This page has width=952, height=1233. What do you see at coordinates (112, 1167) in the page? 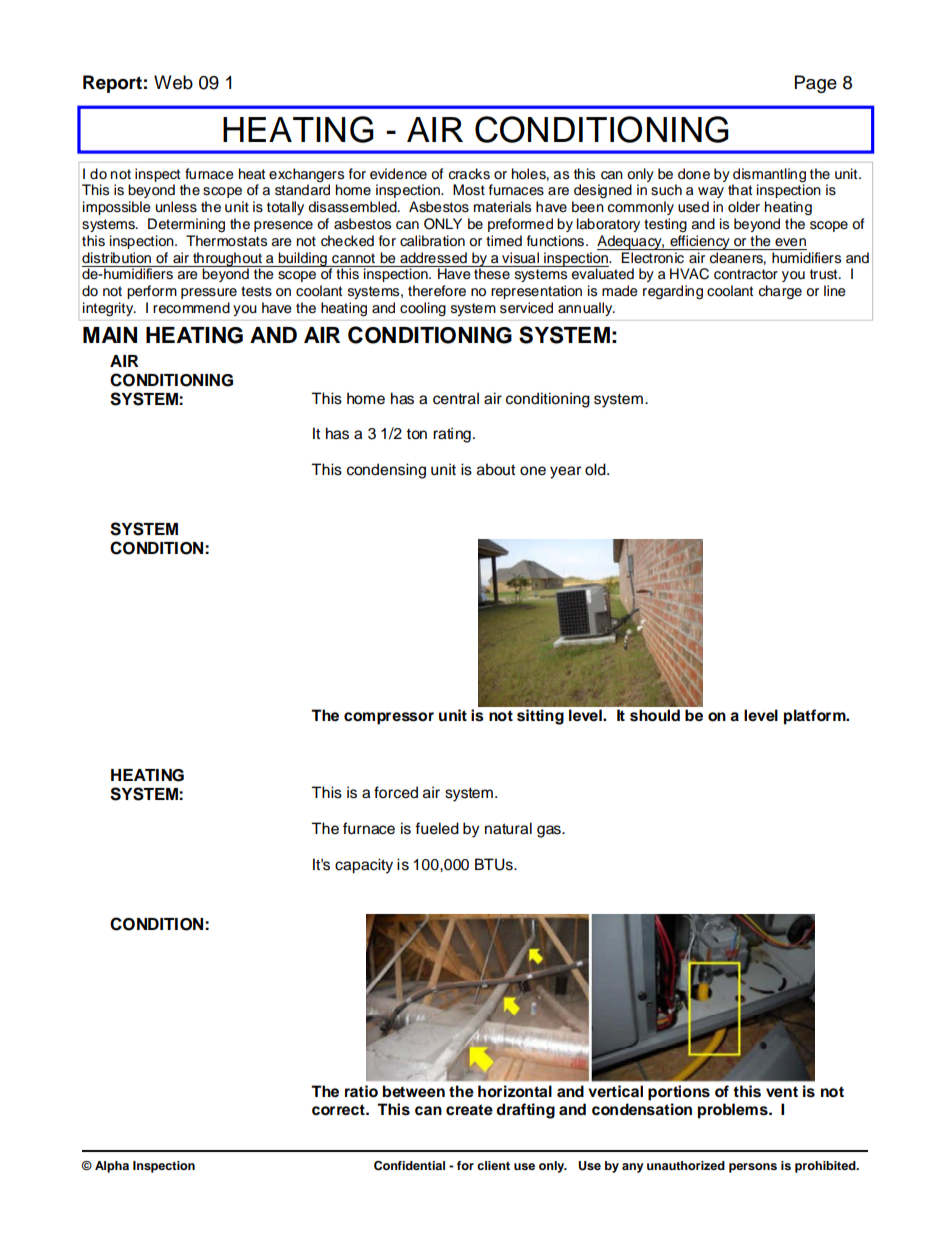
I see `Alpha` at bounding box center [112, 1167].
